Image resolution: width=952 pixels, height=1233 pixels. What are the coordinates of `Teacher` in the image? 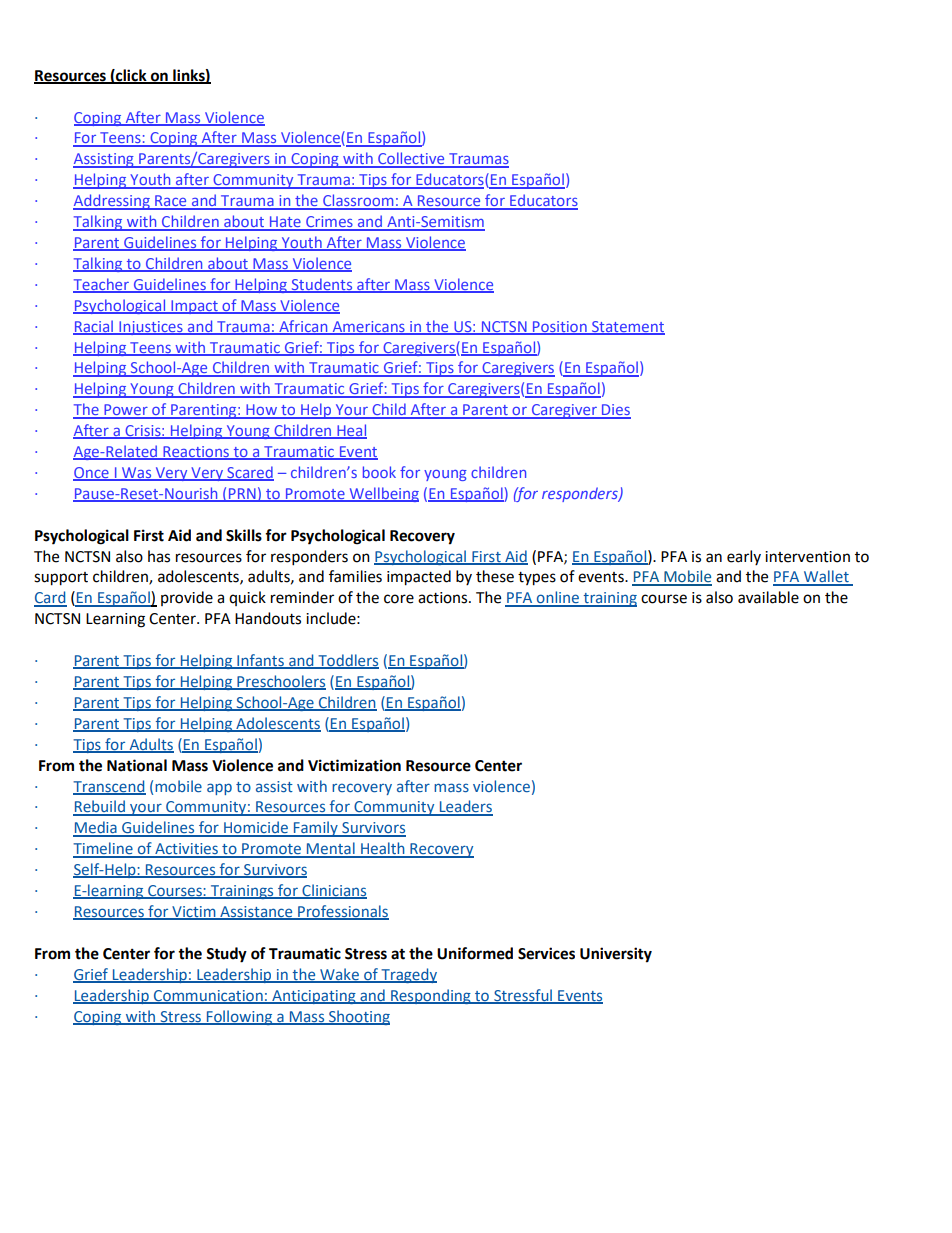 It's located at (102, 285).
